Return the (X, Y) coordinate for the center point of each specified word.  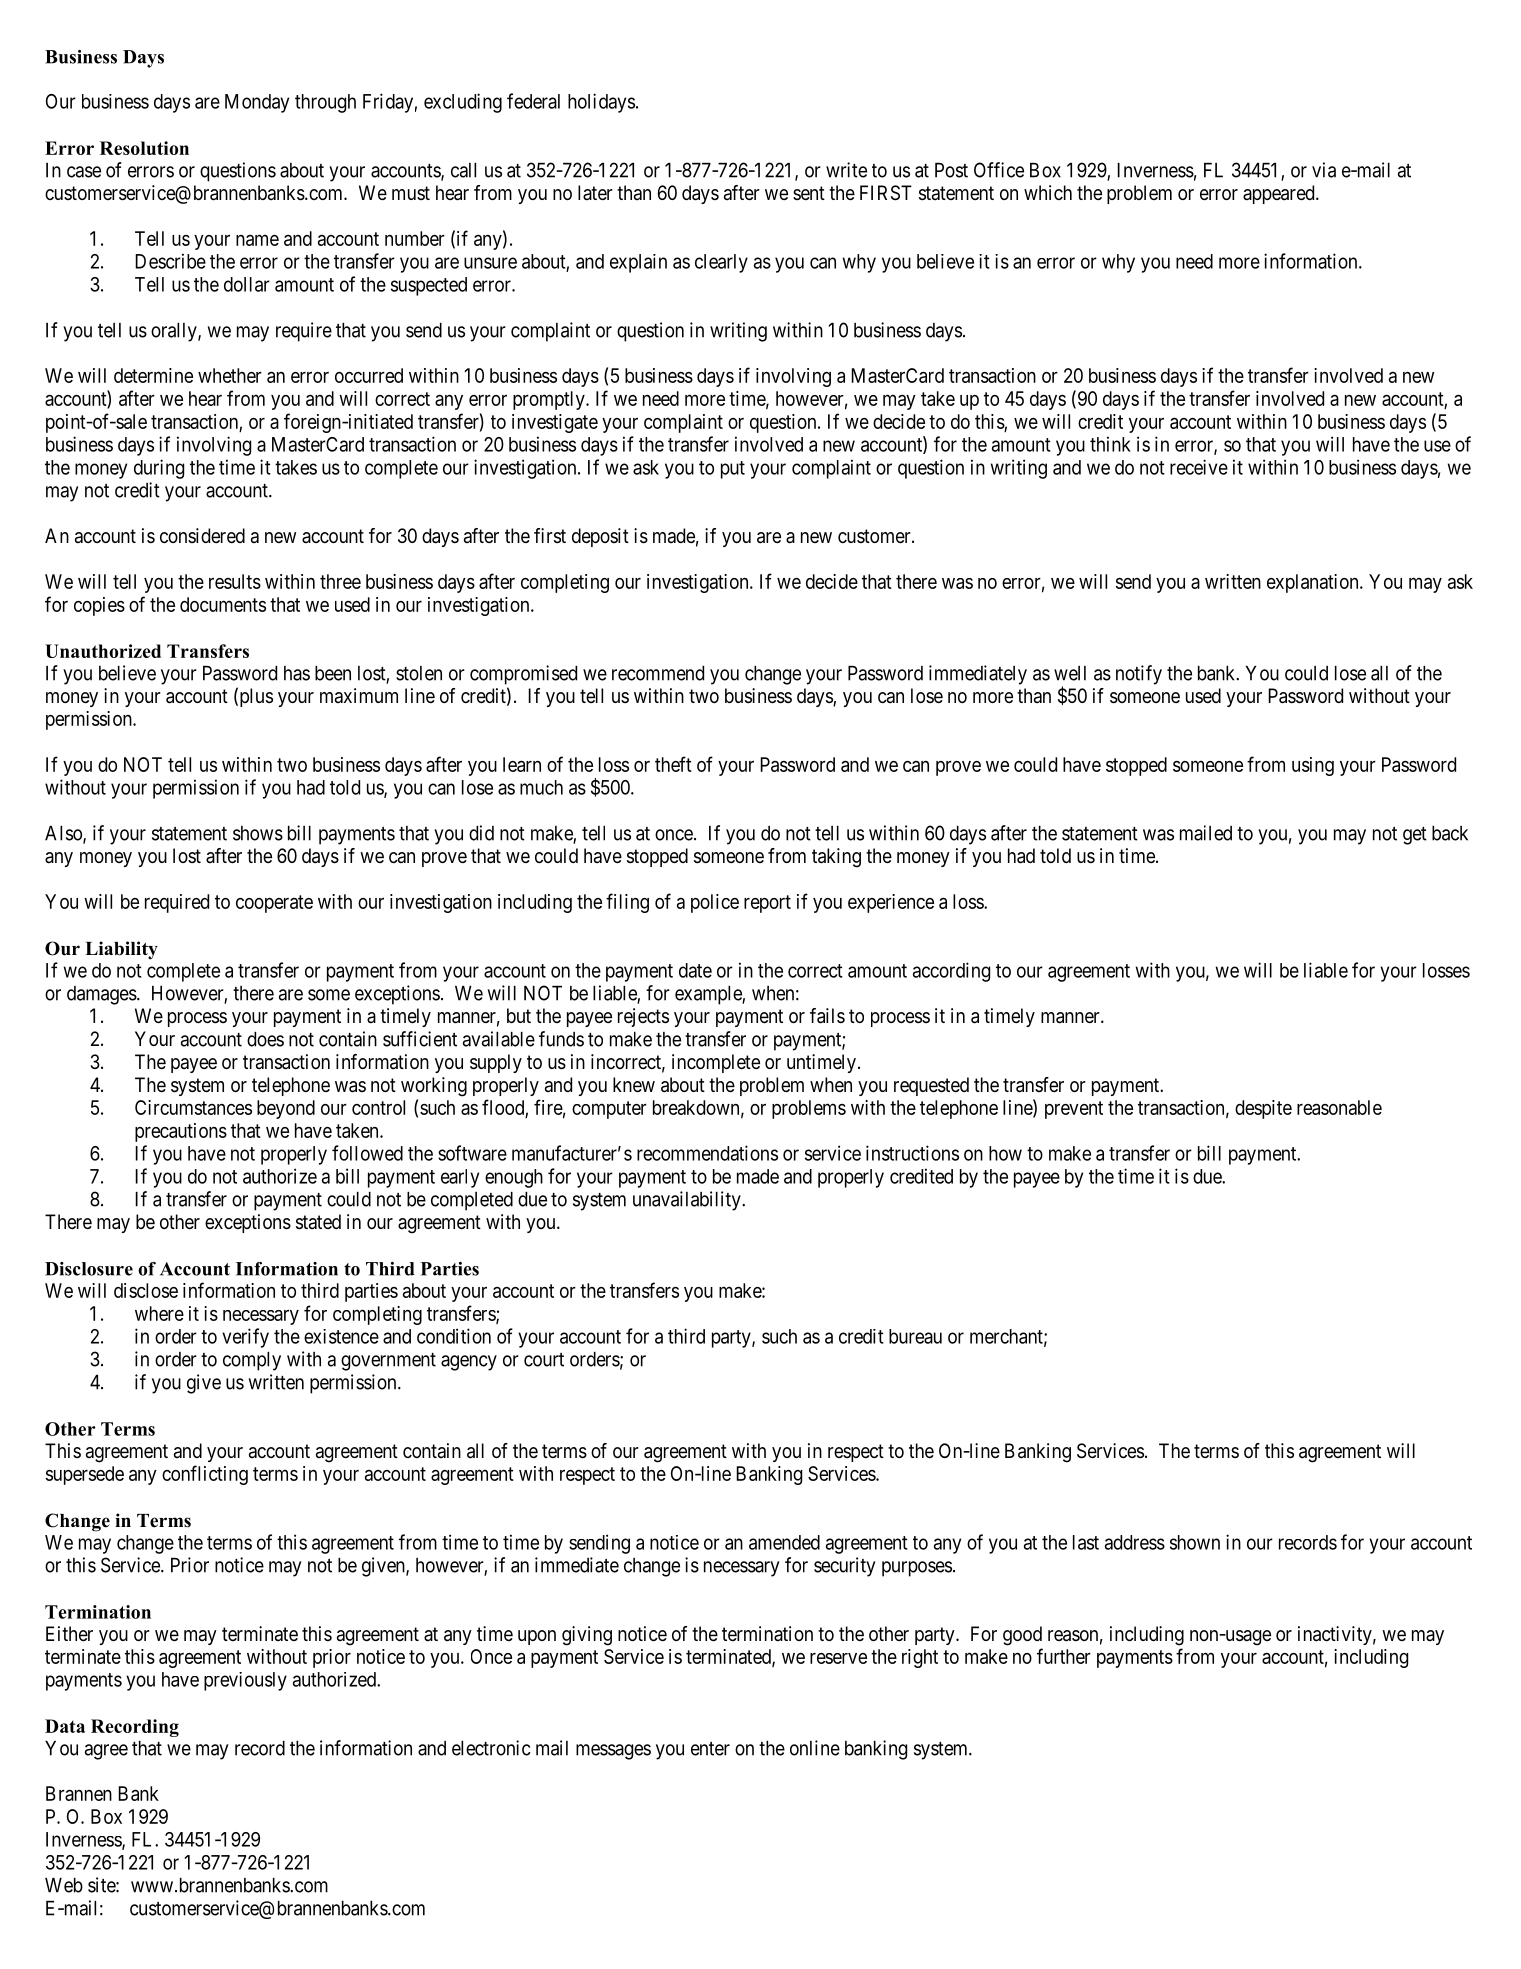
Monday (257, 103)
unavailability (688, 1201)
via (1324, 170)
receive (1199, 467)
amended (784, 1542)
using (1313, 766)
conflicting (205, 1475)
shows (258, 833)
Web (64, 1885)
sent (809, 193)
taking (836, 858)
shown (1195, 1542)
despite (1263, 1109)
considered (202, 535)
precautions (181, 1132)
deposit (600, 537)
